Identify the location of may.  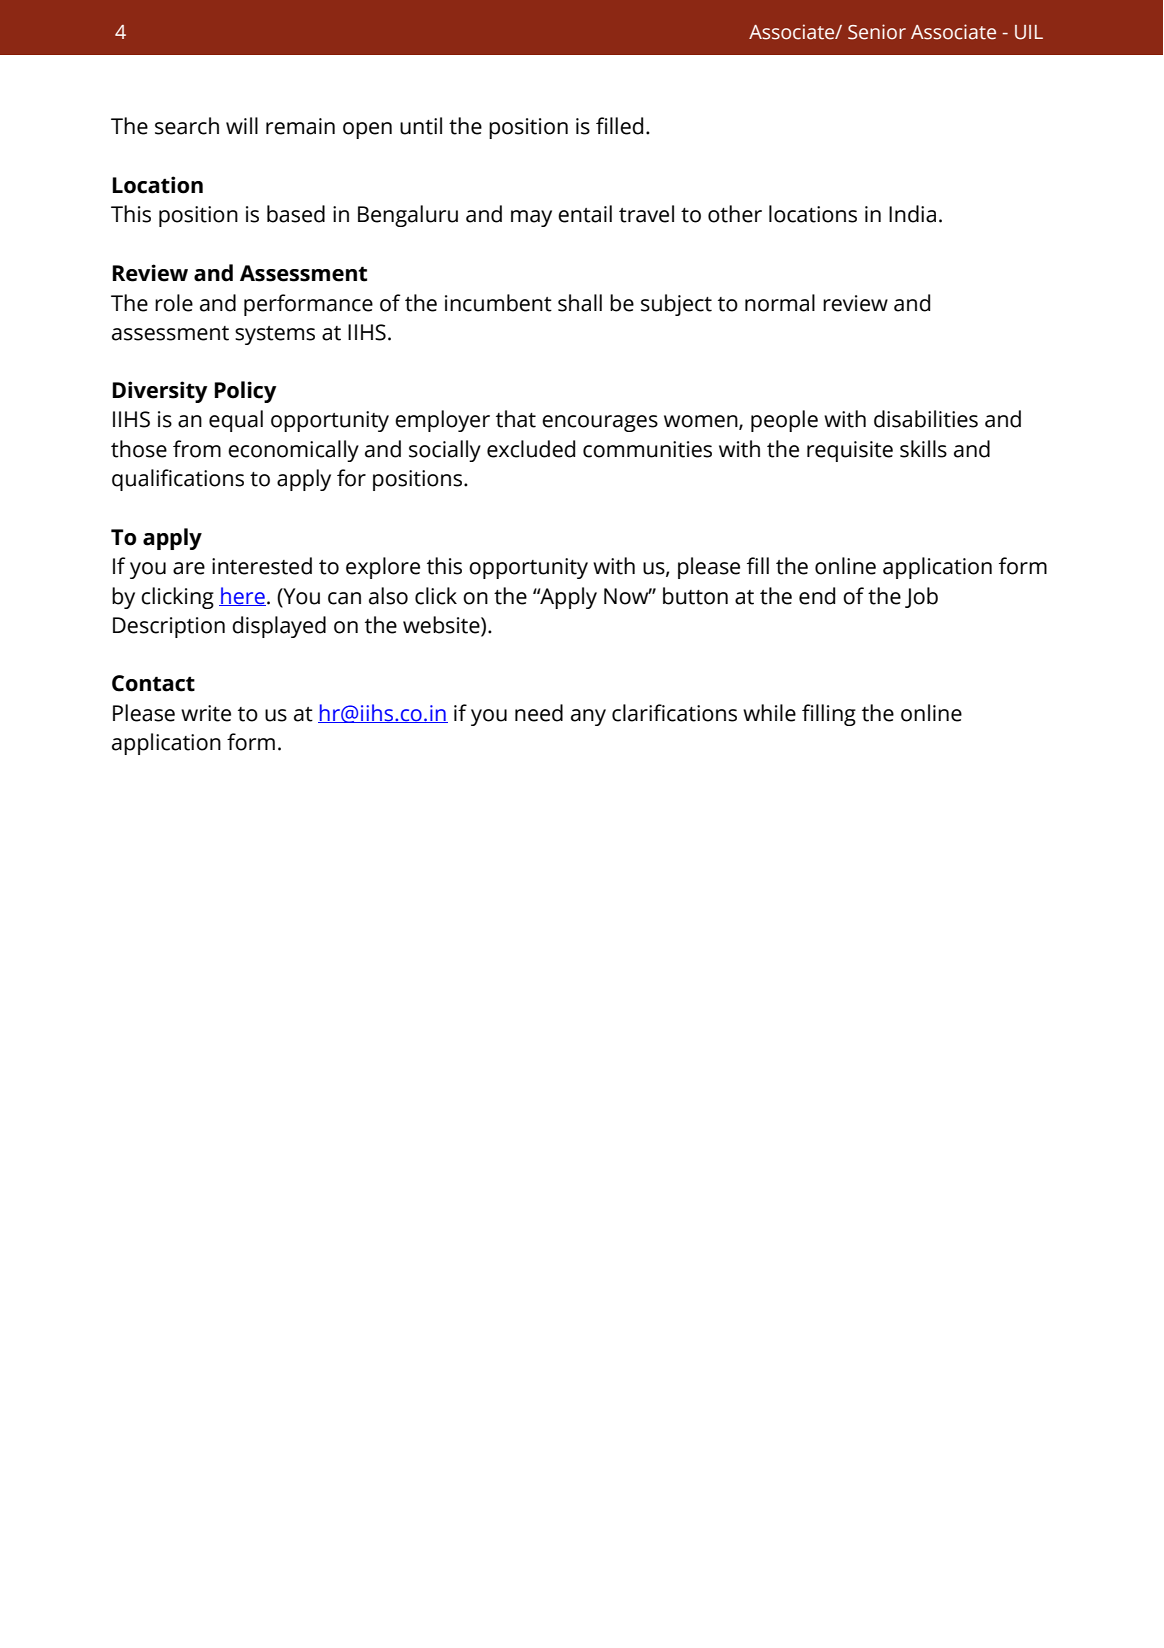
(531, 218).
